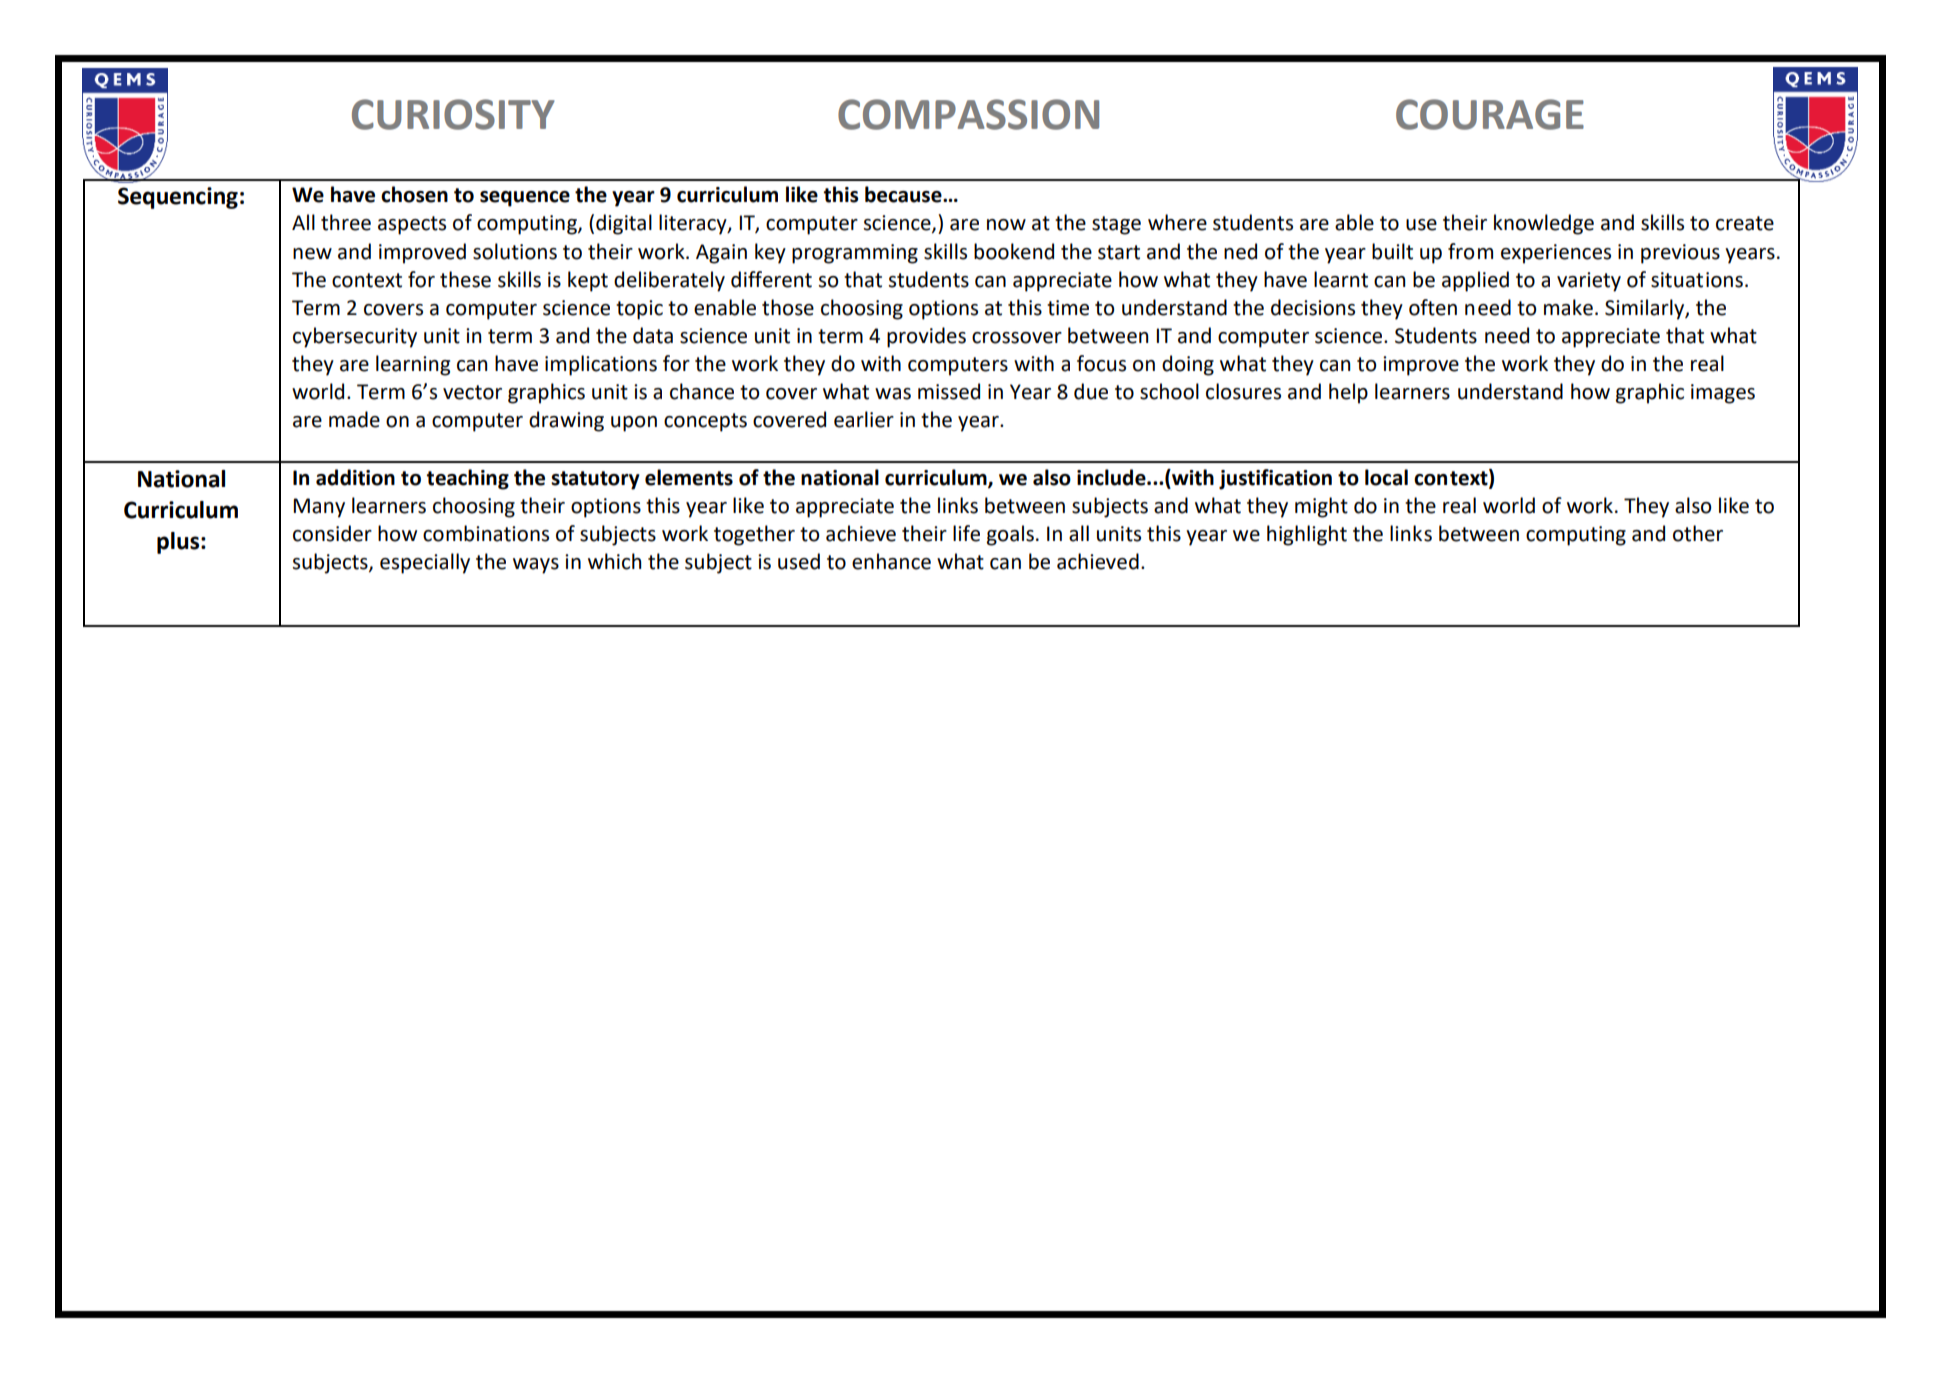 Image resolution: width=1941 pixels, height=1373 pixels. What do you see at coordinates (864, 419) in the screenshot?
I see `earlier` at bounding box center [864, 419].
